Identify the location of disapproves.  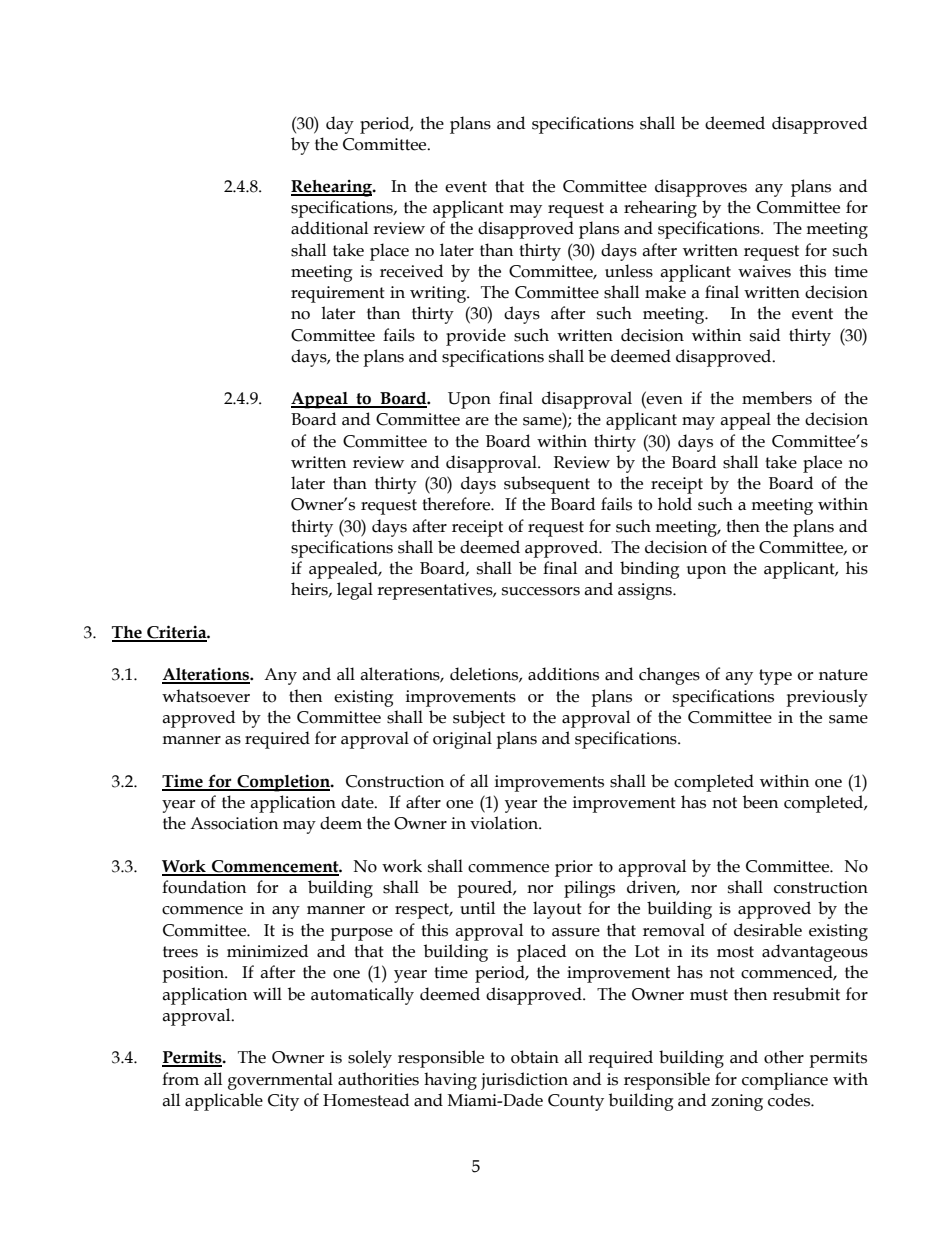
(701, 188).
